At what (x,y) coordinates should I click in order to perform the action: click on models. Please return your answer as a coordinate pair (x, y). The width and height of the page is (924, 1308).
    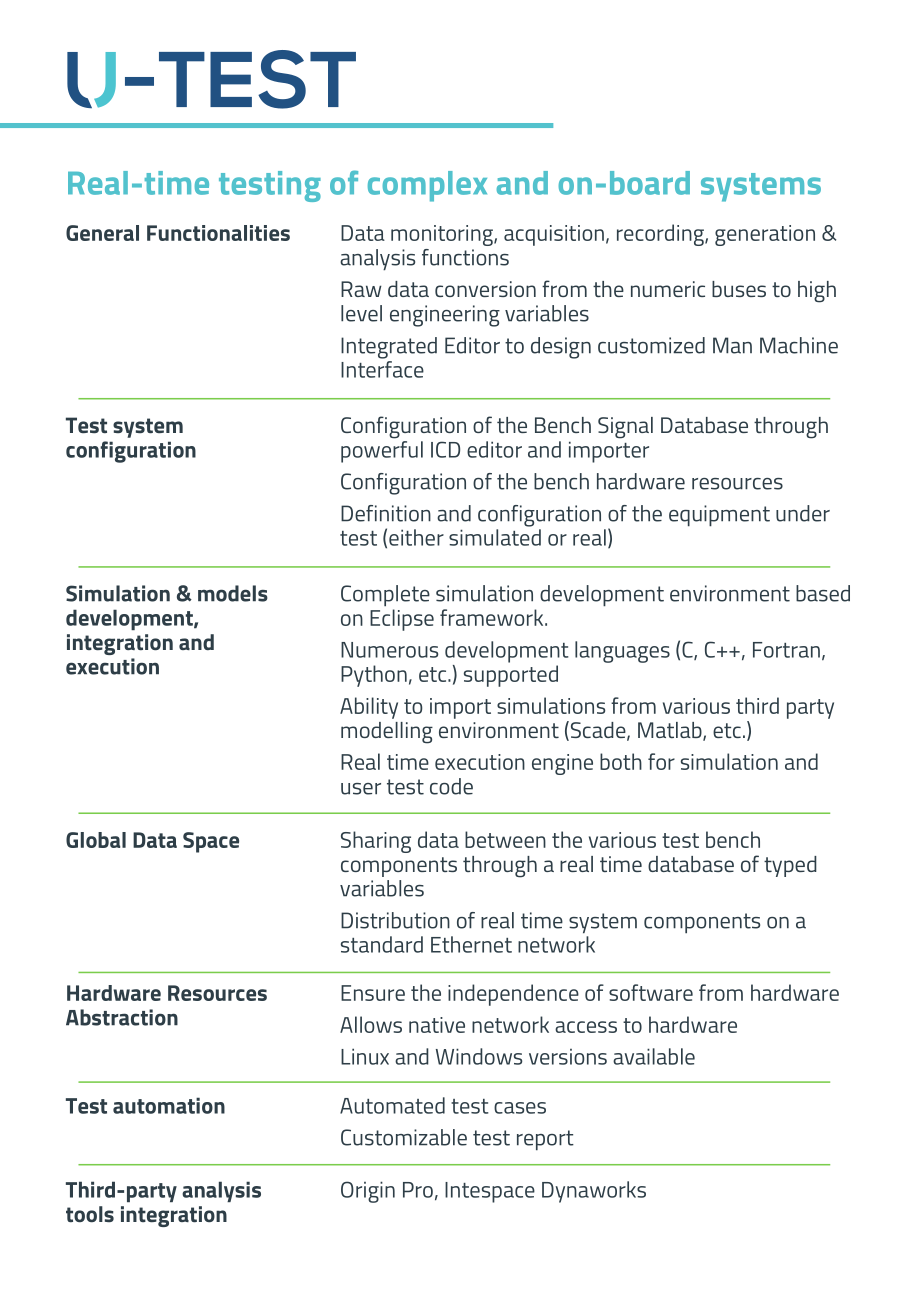
    Looking at the image, I should click on (233, 593).
